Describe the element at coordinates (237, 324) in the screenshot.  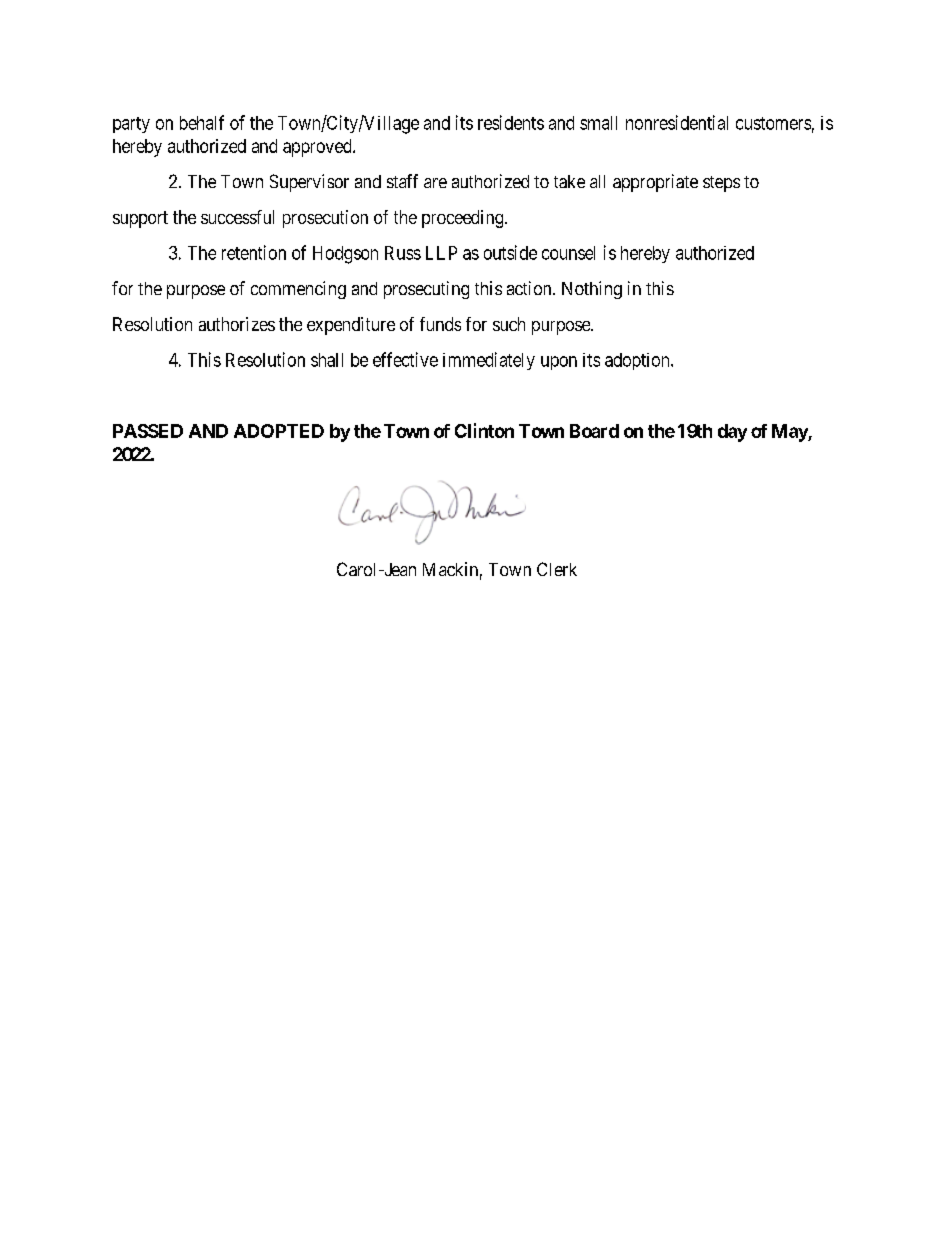
I see `authorizes` at that location.
